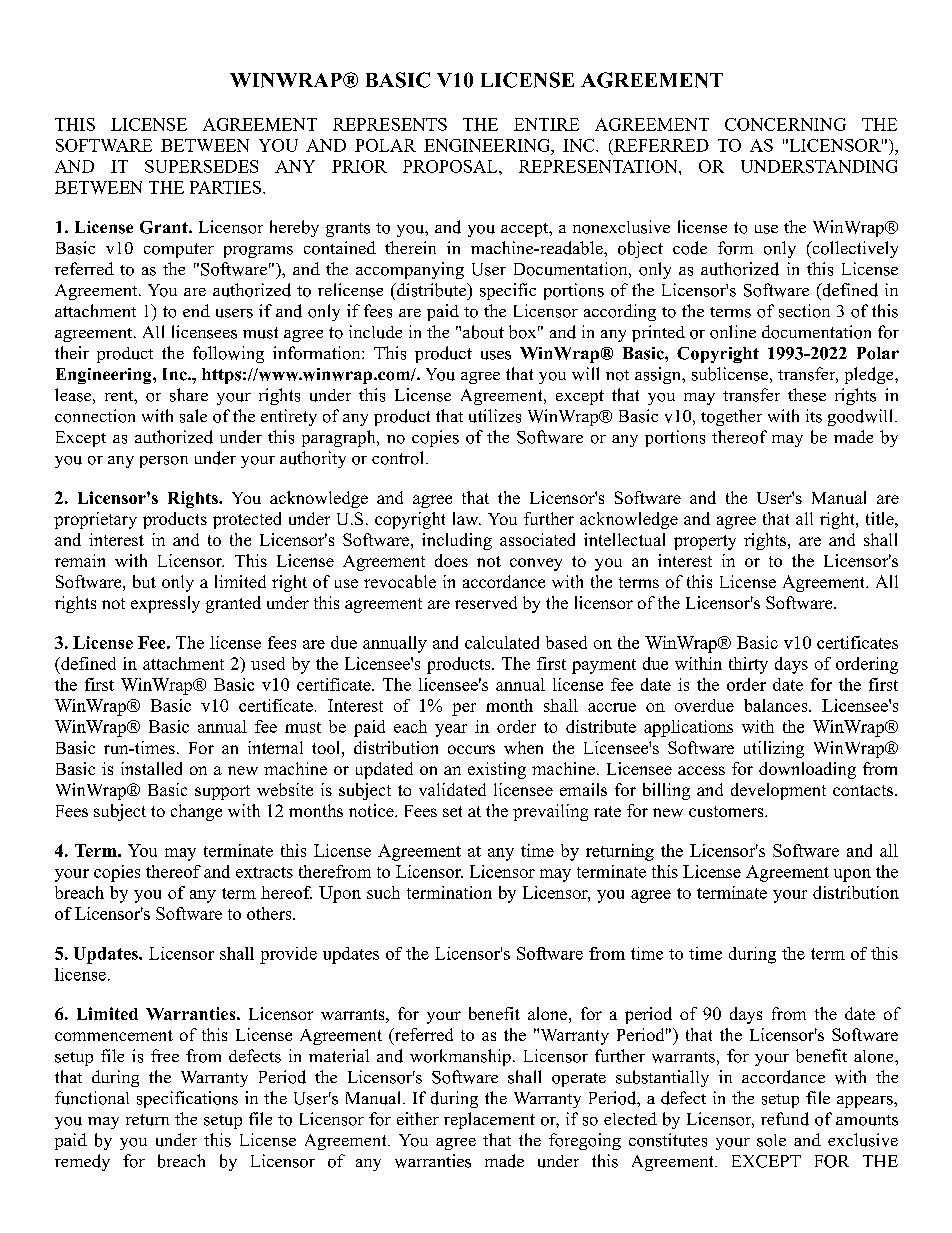  I want to click on person, so click(164, 462).
